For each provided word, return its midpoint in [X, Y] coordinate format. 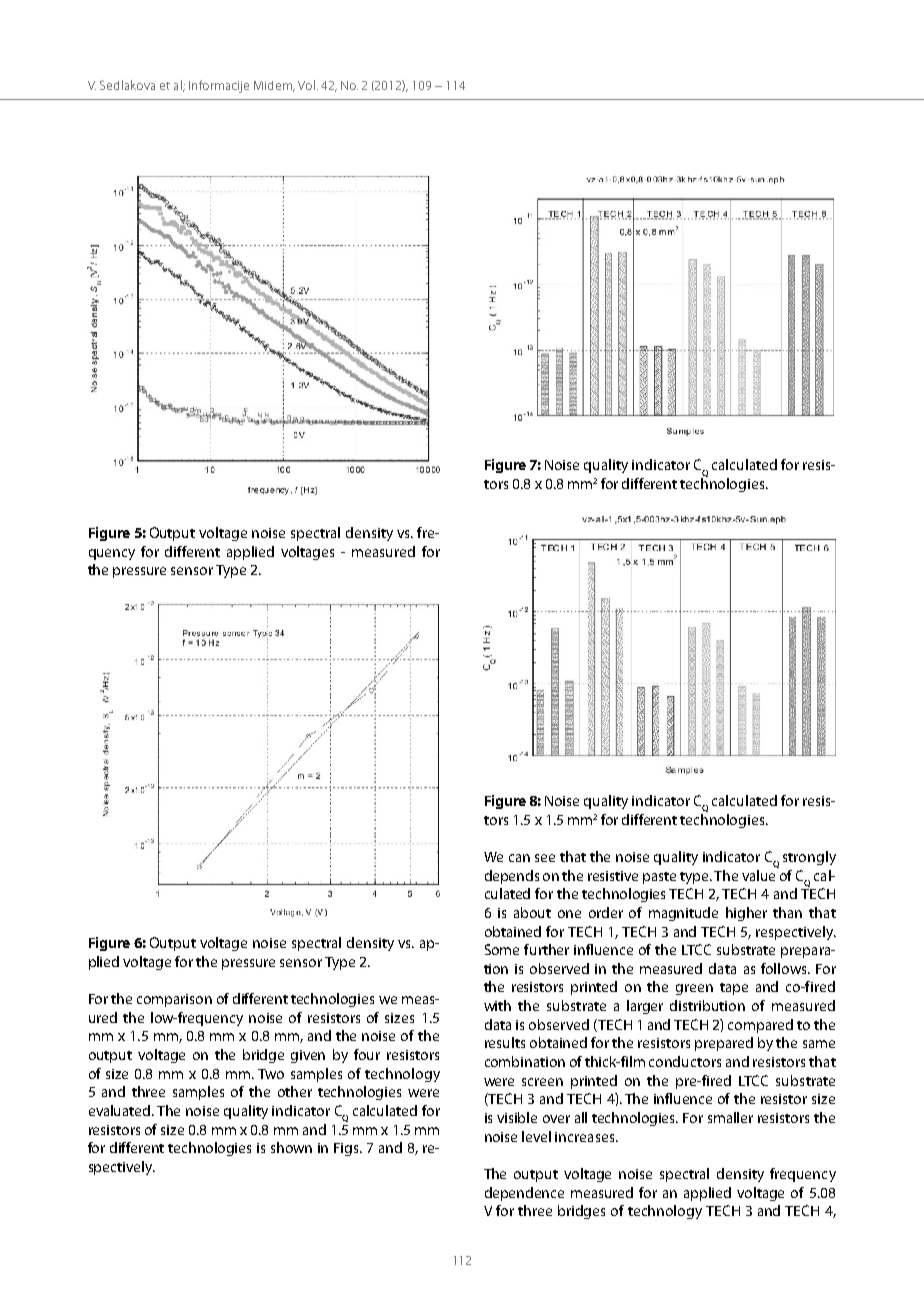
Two [271, 1074]
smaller [730, 1117]
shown [291, 1147]
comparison [174, 1000]
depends [512, 877]
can [519, 858]
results [505, 1042]
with [497, 1005]
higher [746, 914]
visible [517, 1117]
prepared [724, 1044]
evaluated [121, 1110]
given [308, 1056]
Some [502, 949]
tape [734, 989]
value [760, 874]
